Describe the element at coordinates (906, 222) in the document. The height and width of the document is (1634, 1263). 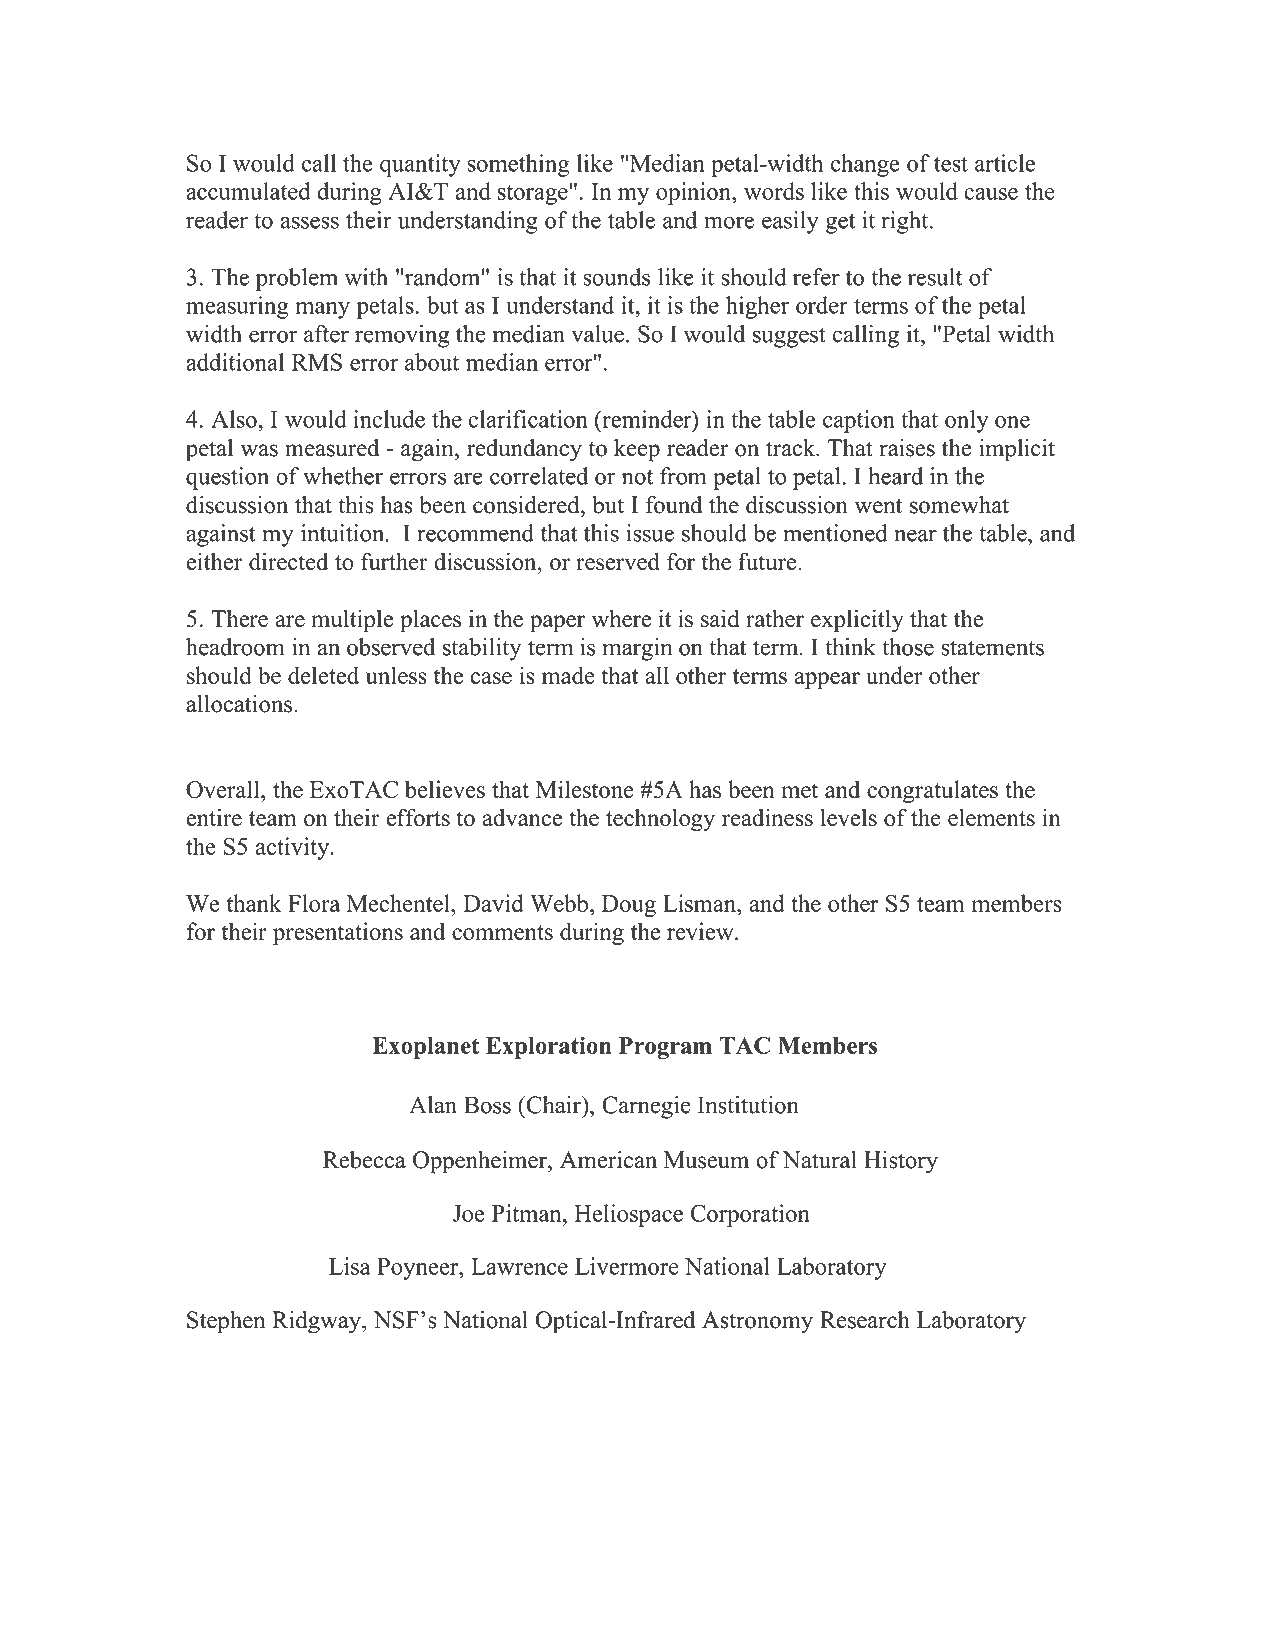
I see `right` at that location.
